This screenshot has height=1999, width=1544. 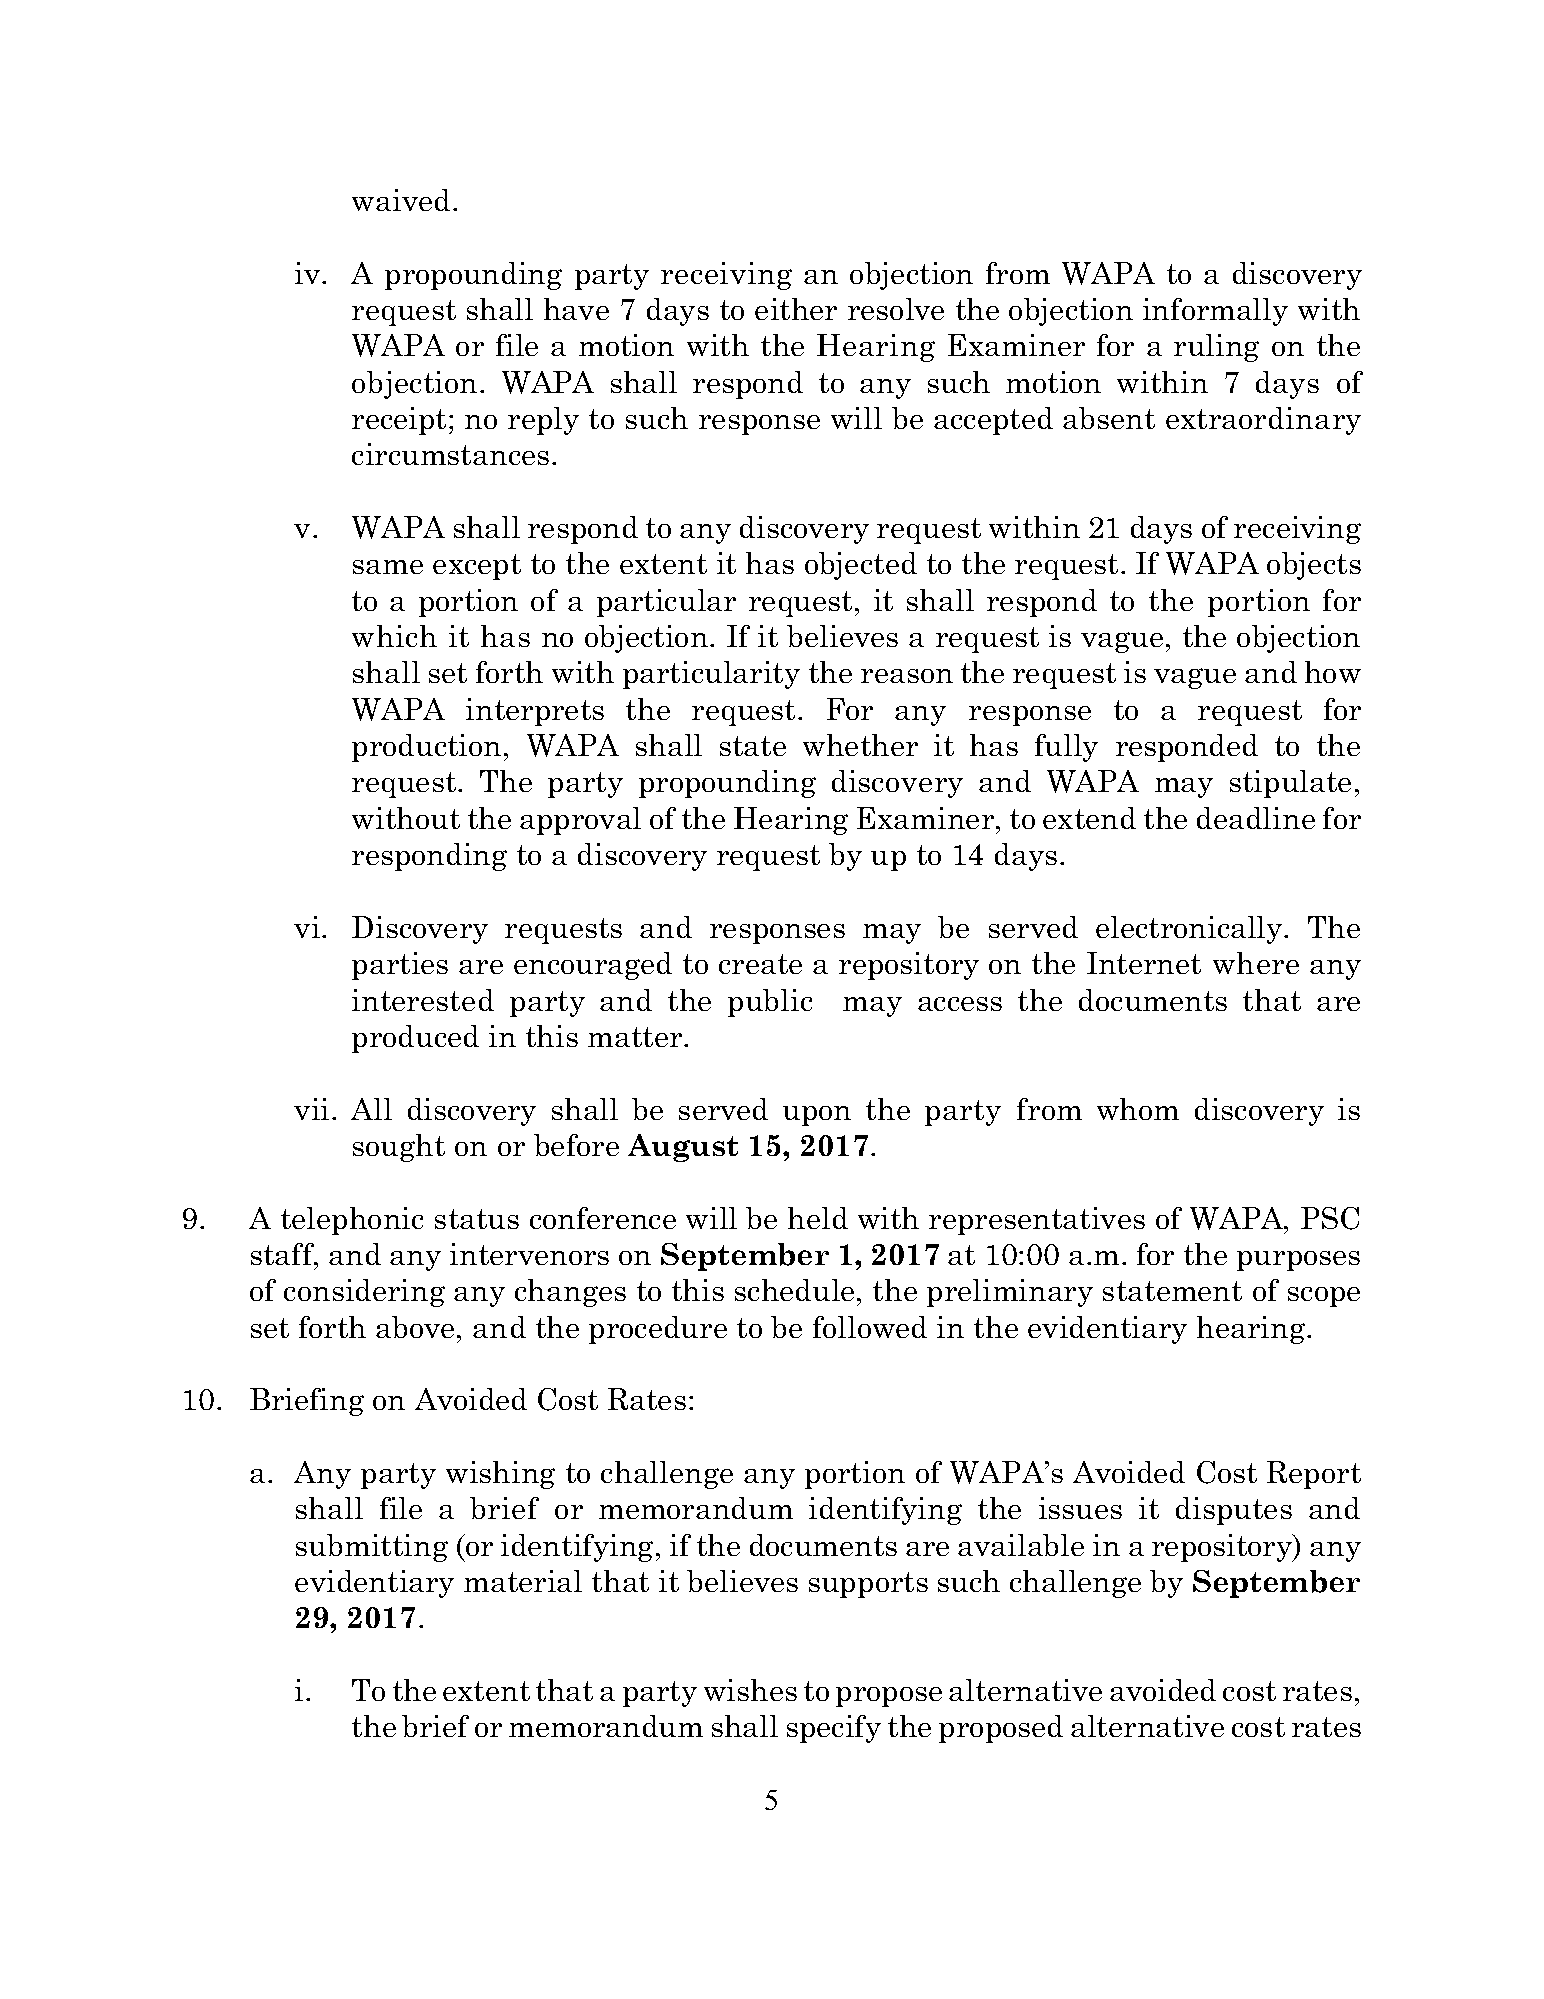 I want to click on parties, so click(x=400, y=966).
